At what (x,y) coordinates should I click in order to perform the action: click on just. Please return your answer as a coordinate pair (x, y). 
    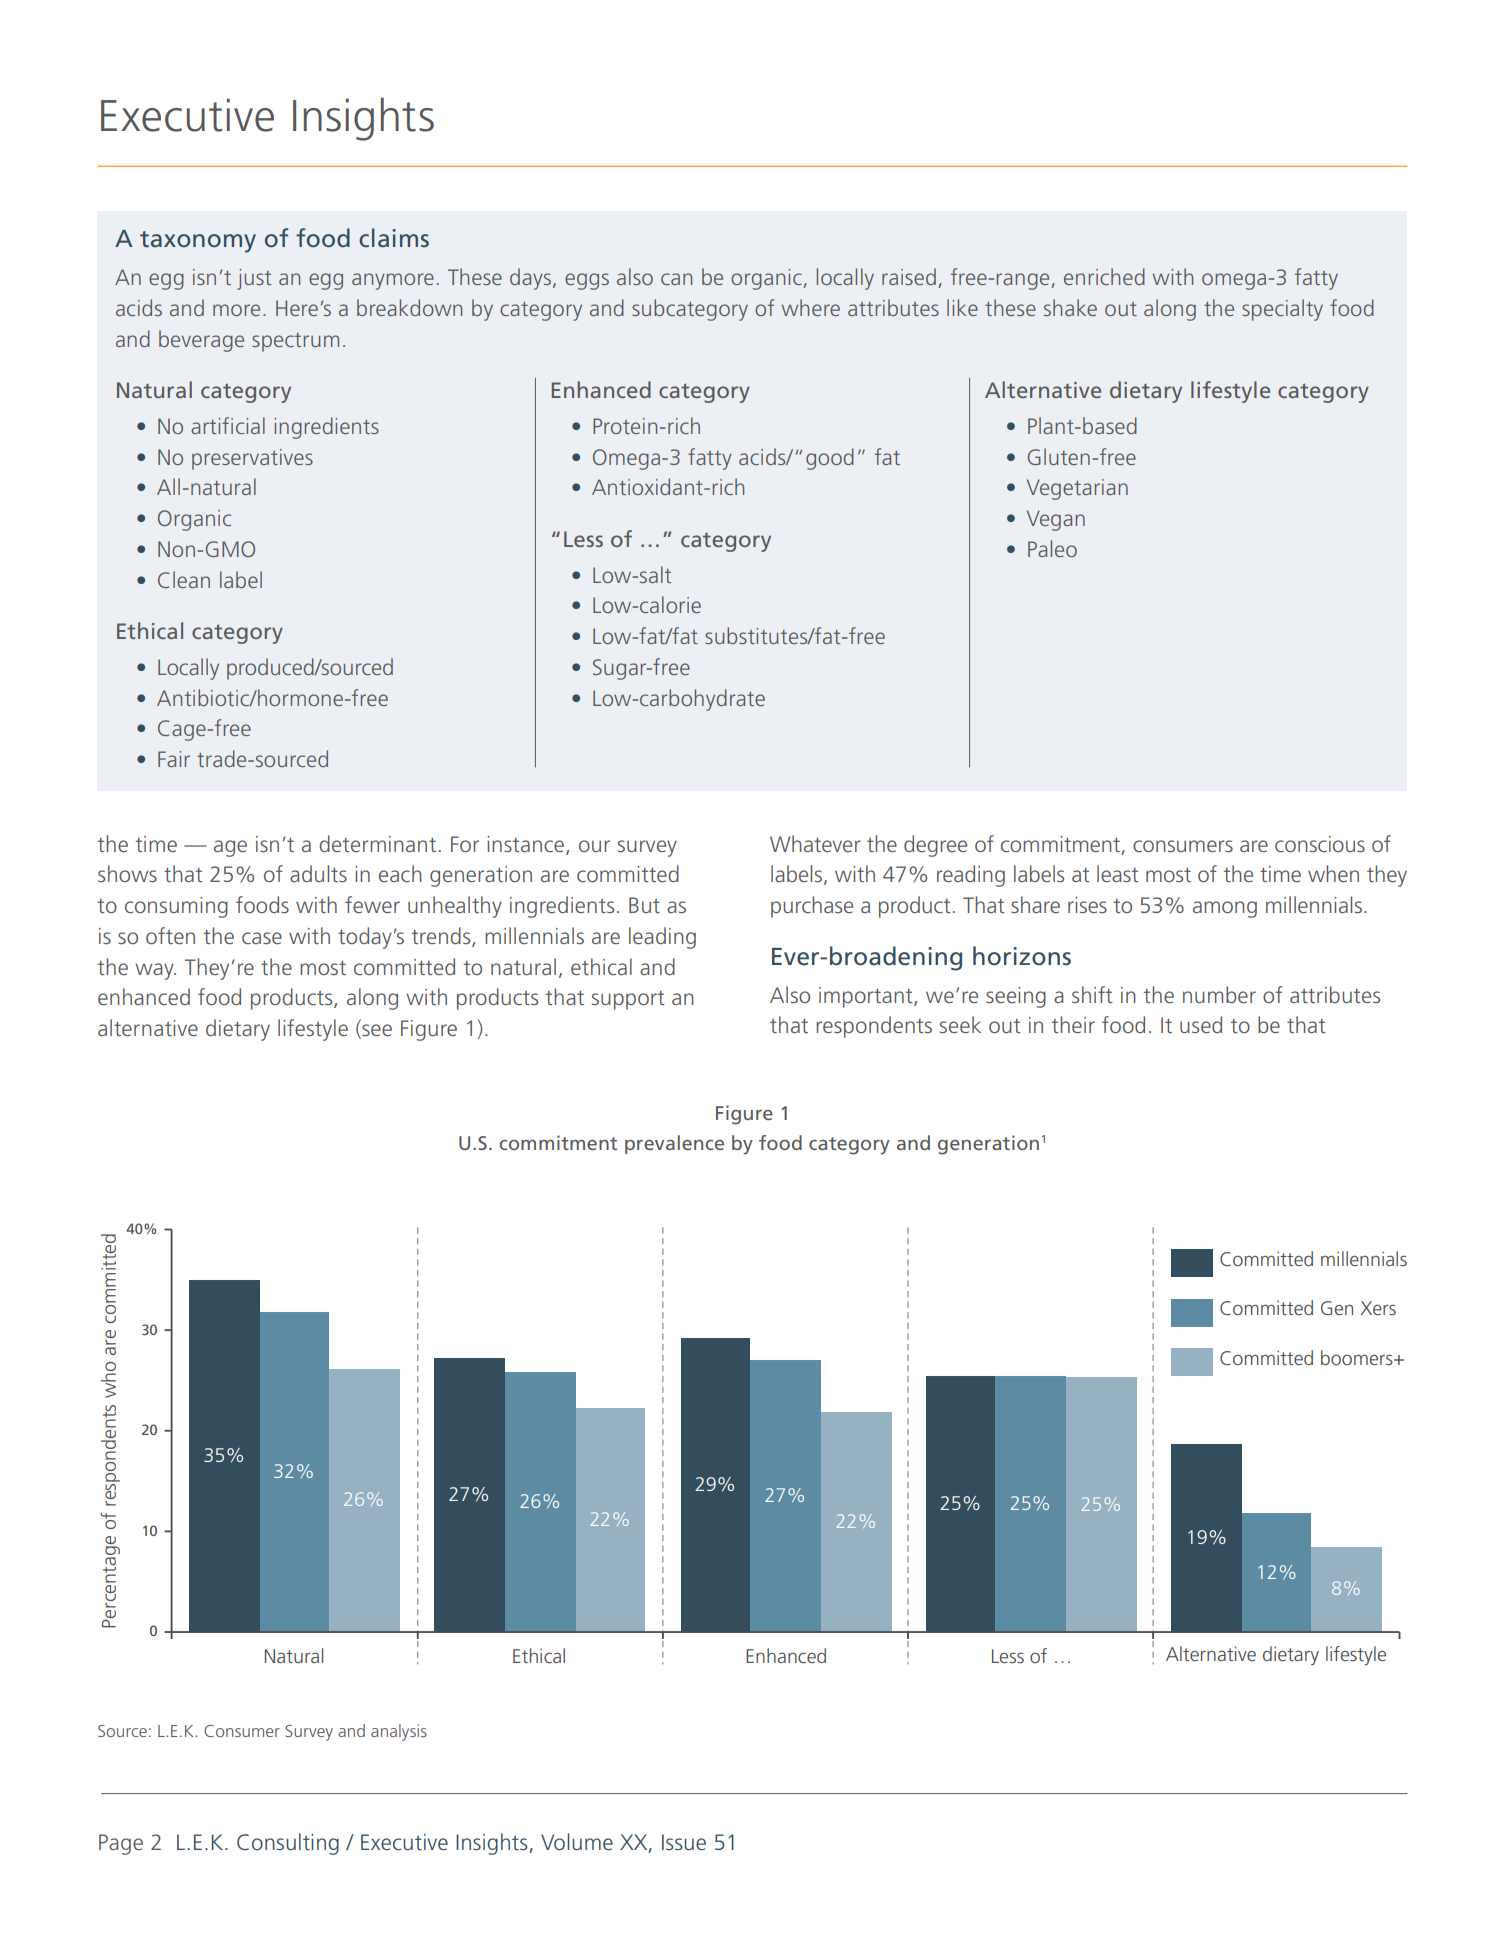
    Looking at the image, I should click on (254, 279).
